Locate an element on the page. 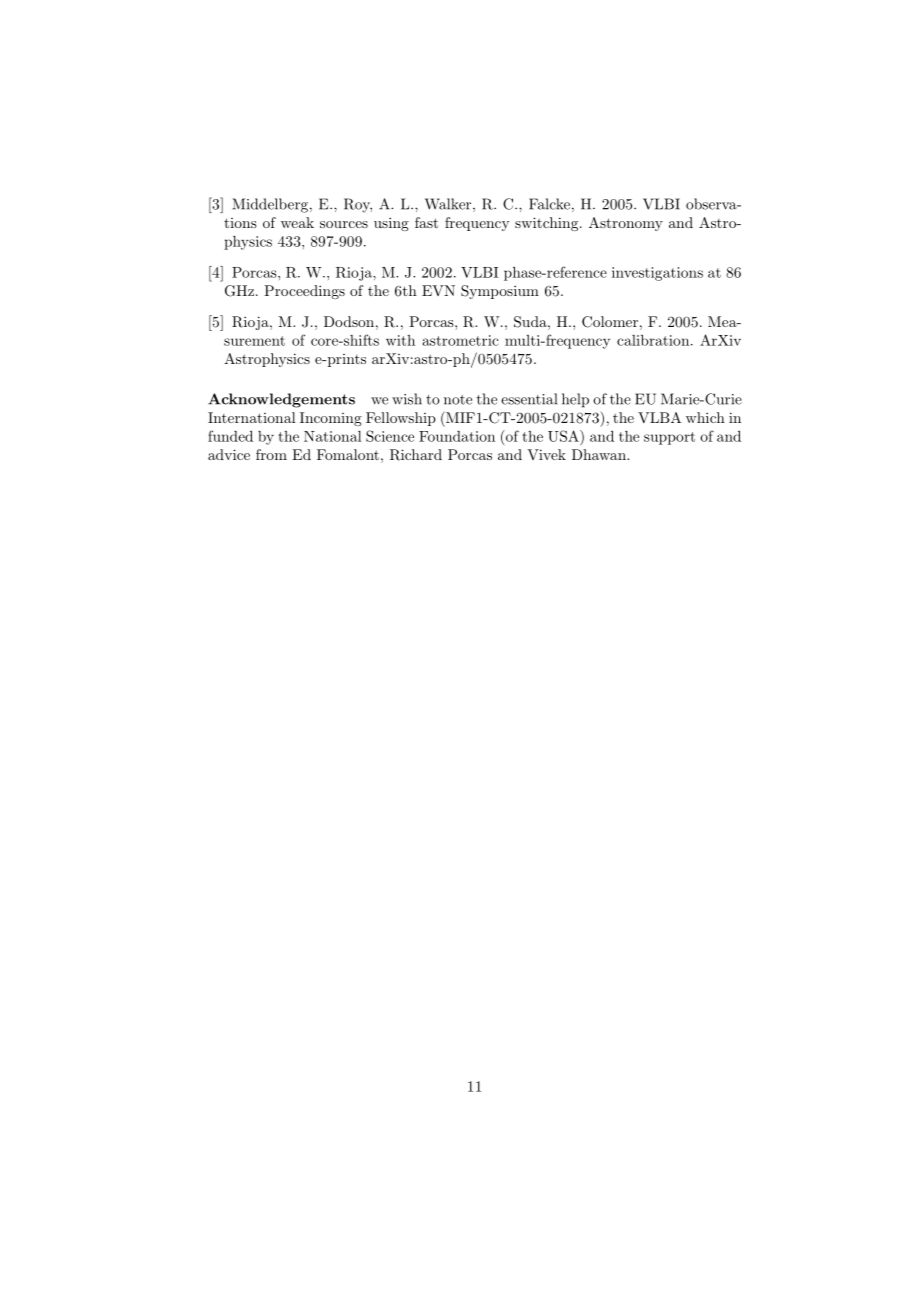 This page has width=924, height=1308. weak is located at coordinates (297, 222).
